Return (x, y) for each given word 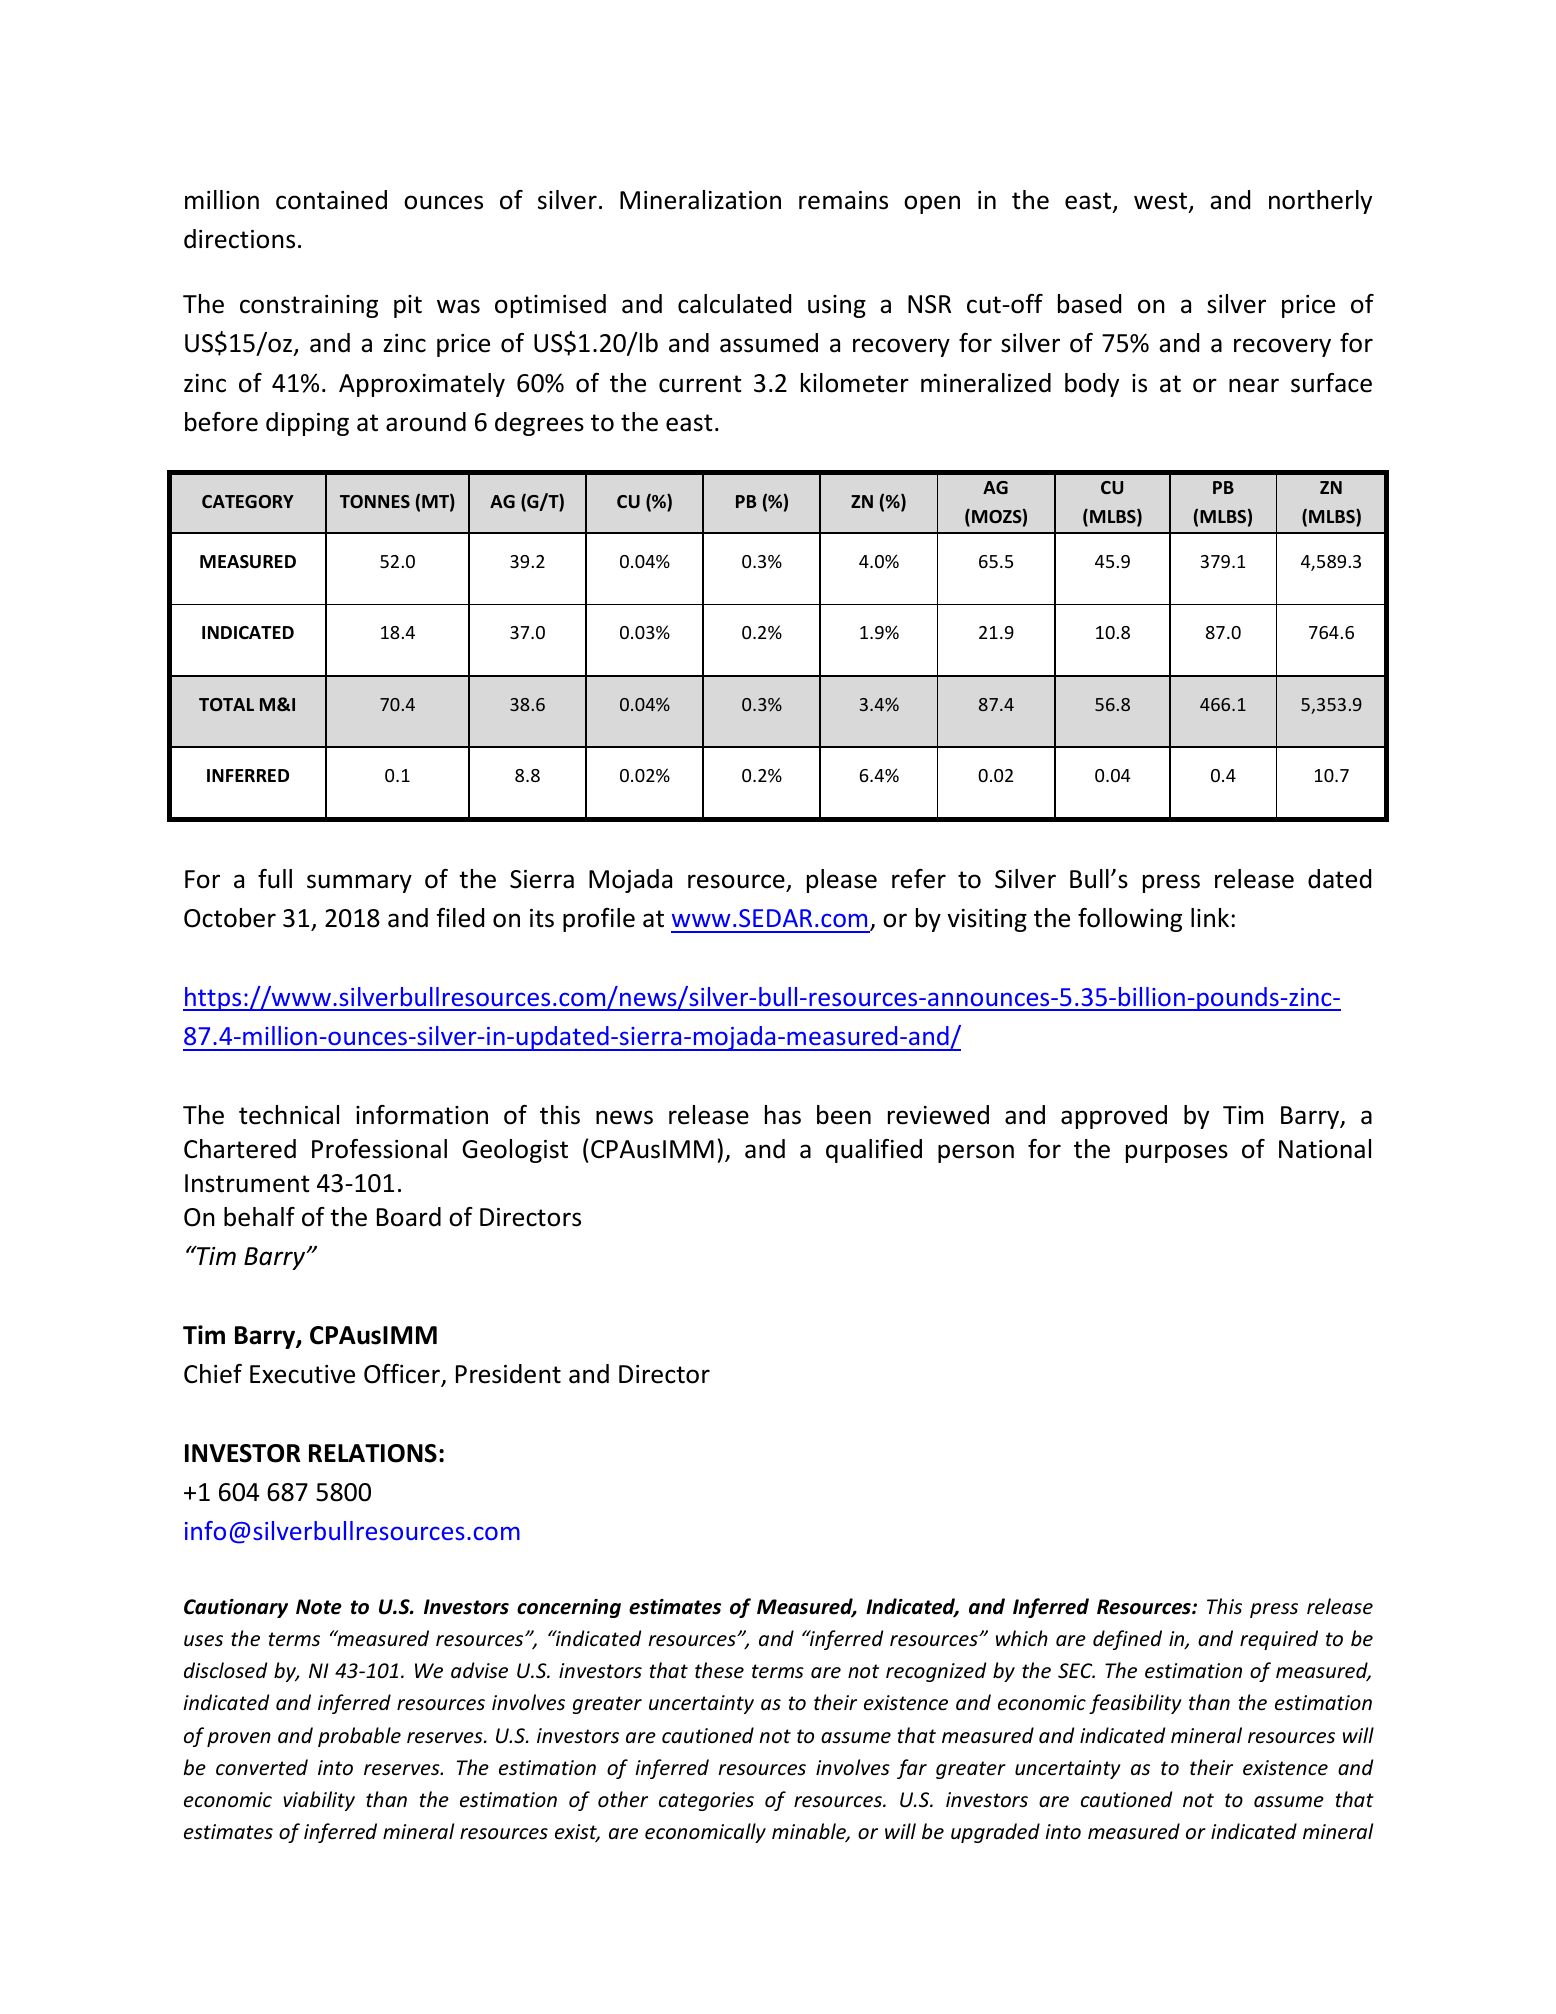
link (1210, 917)
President (508, 1374)
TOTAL (226, 704)
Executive (302, 1374)
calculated (734, 304)
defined (1127, 1640)
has (783, 1115)
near (1254, 385)
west (1162, 202)
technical (289, 1115)
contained (331, 200)
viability (319, 1801)
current (700, 384)
